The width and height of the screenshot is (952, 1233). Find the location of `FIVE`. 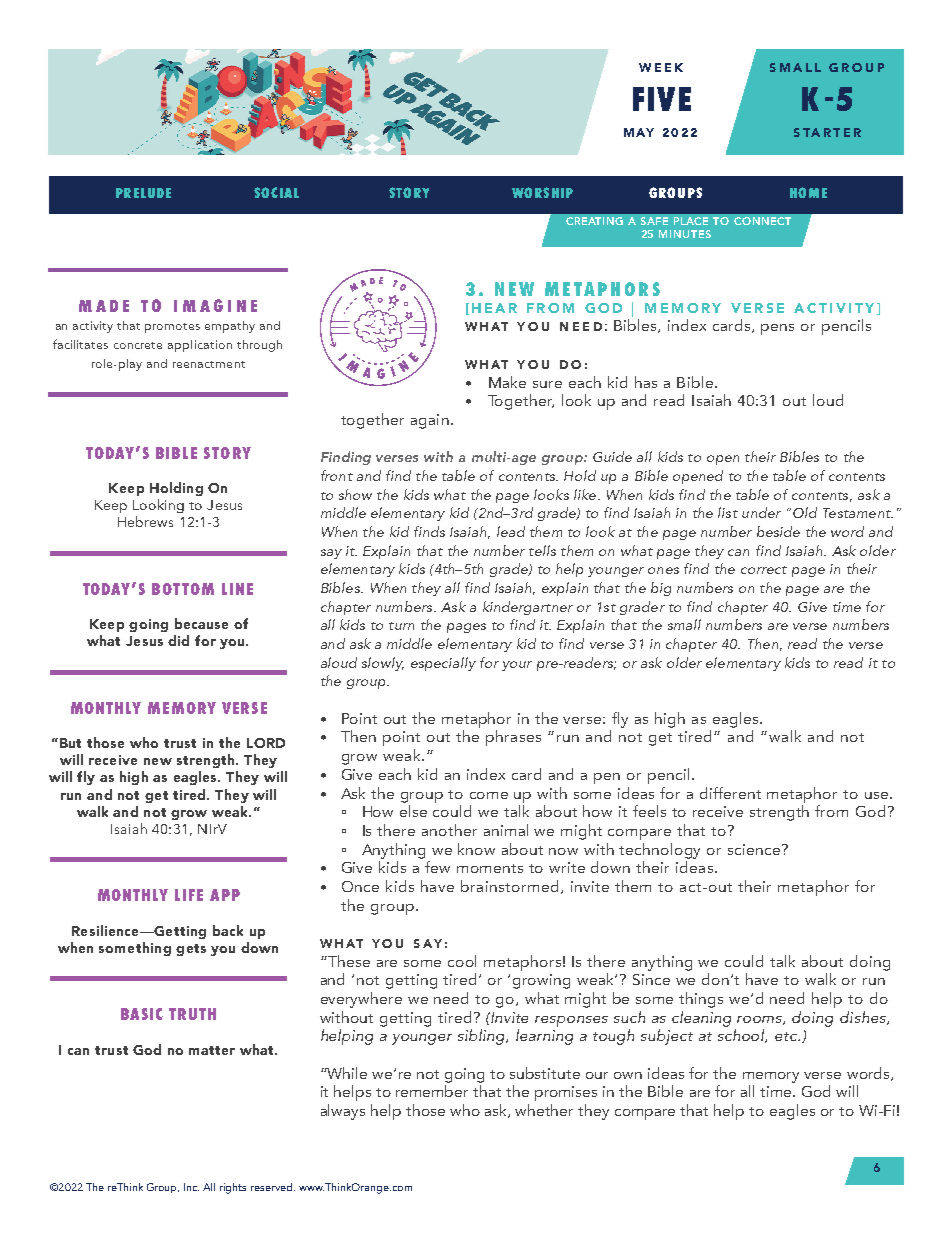

FIVE is located at coordinates (662, 99).
